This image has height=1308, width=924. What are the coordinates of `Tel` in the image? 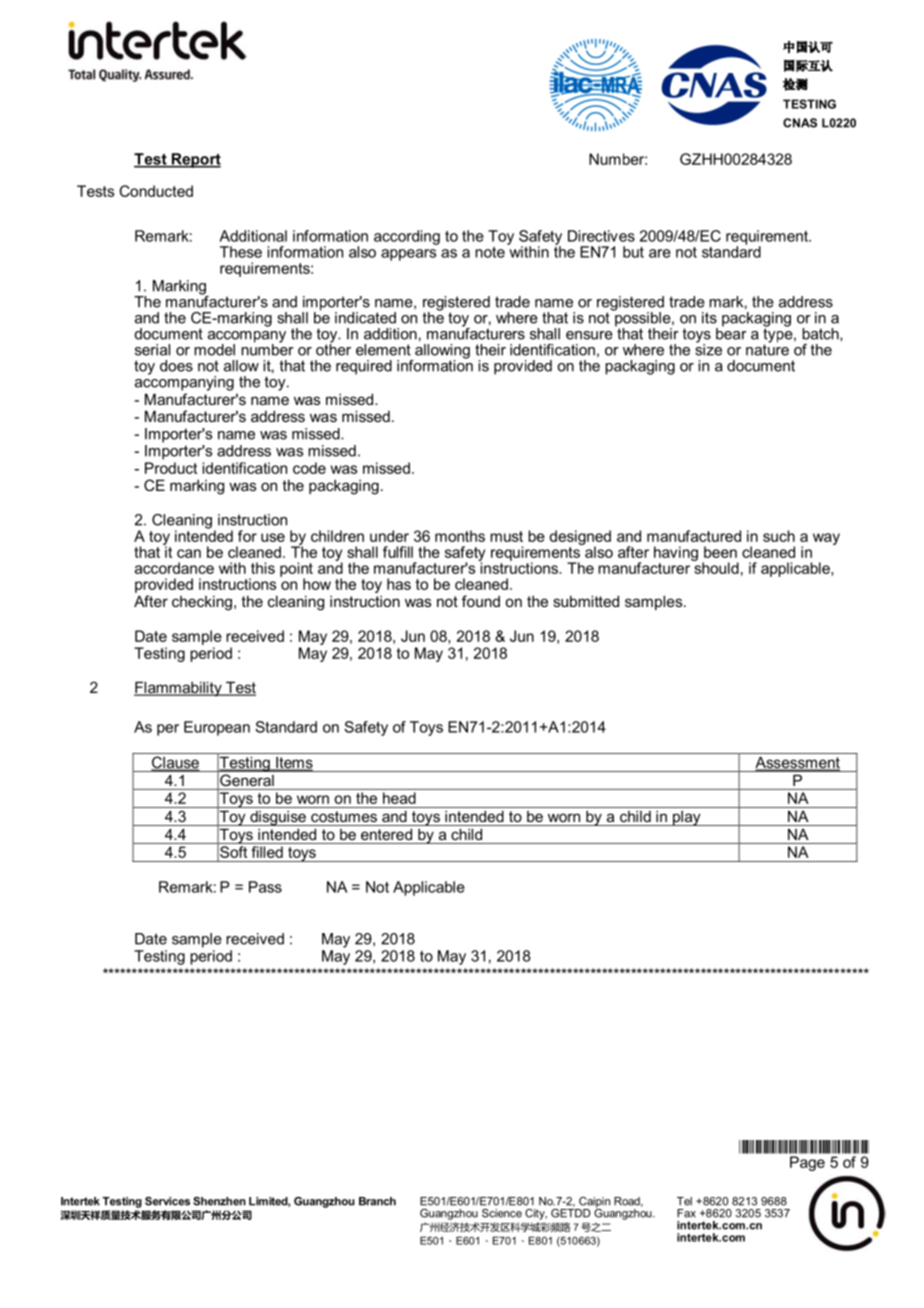 It's located at (684, 1201).
